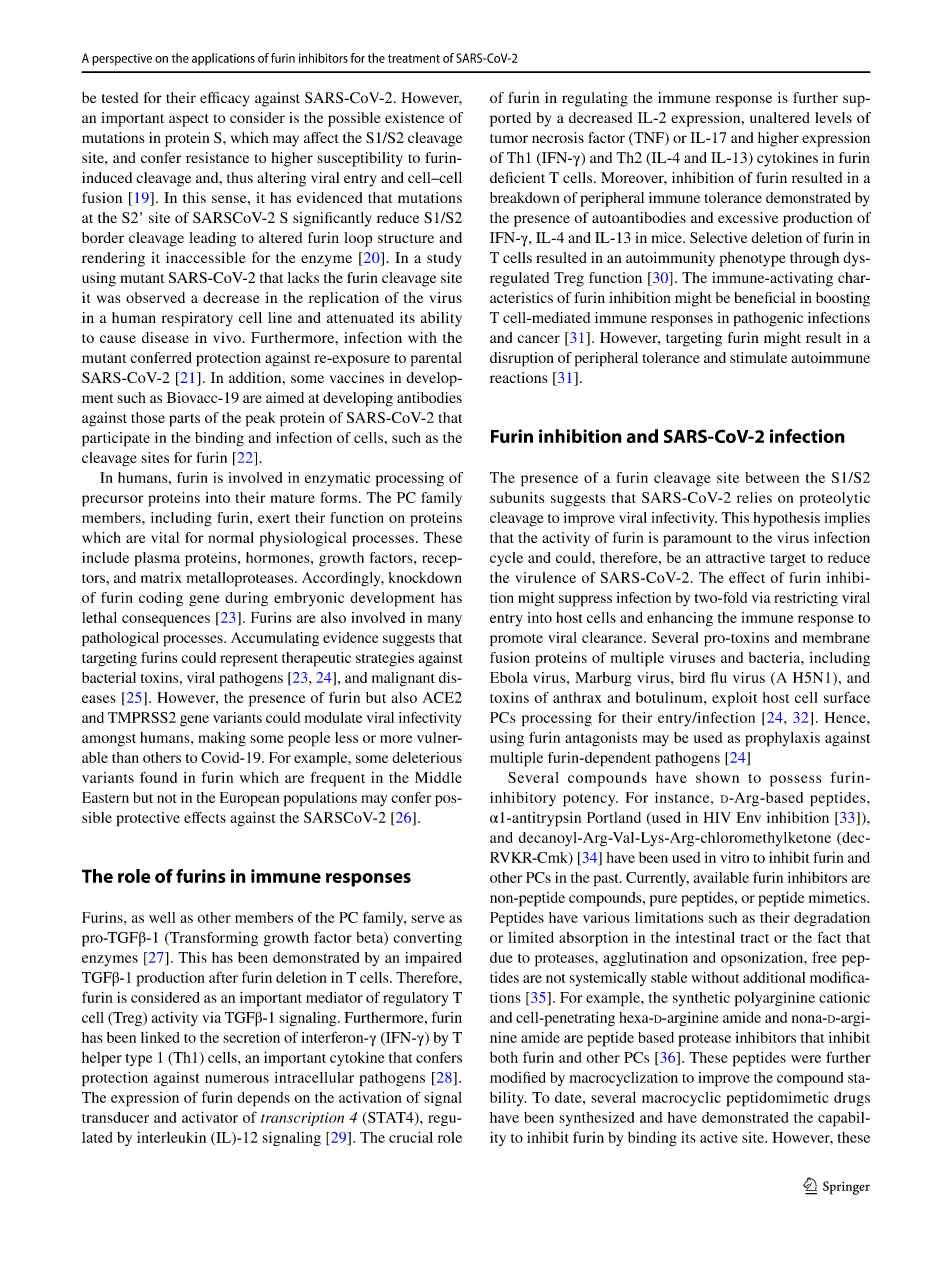 The image size is (952, 1265). Describe the element at coordinates (833, 117) in the image. I see `levels` at that location.
